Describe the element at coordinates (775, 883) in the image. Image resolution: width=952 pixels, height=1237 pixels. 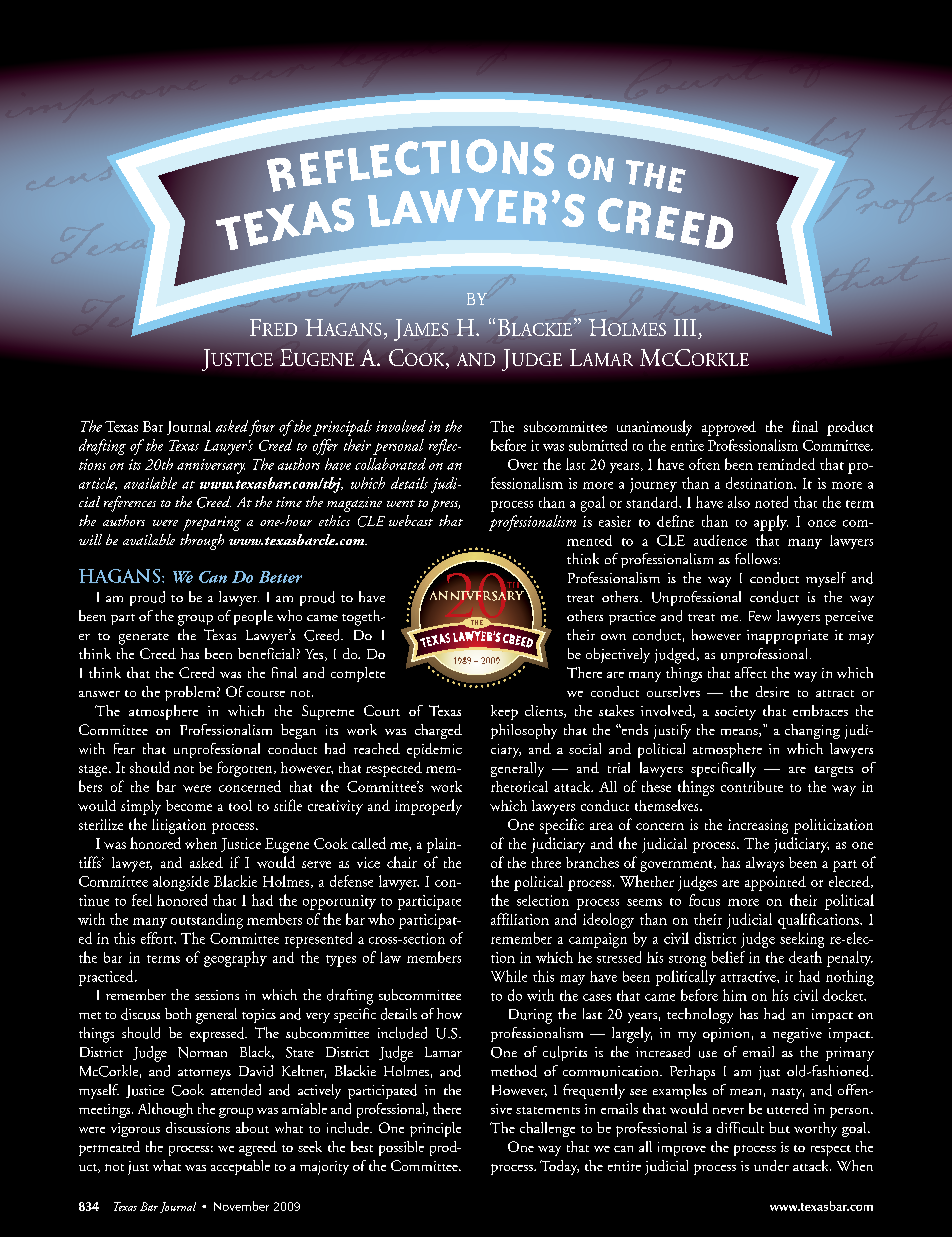
I see `appointed` at that location.
